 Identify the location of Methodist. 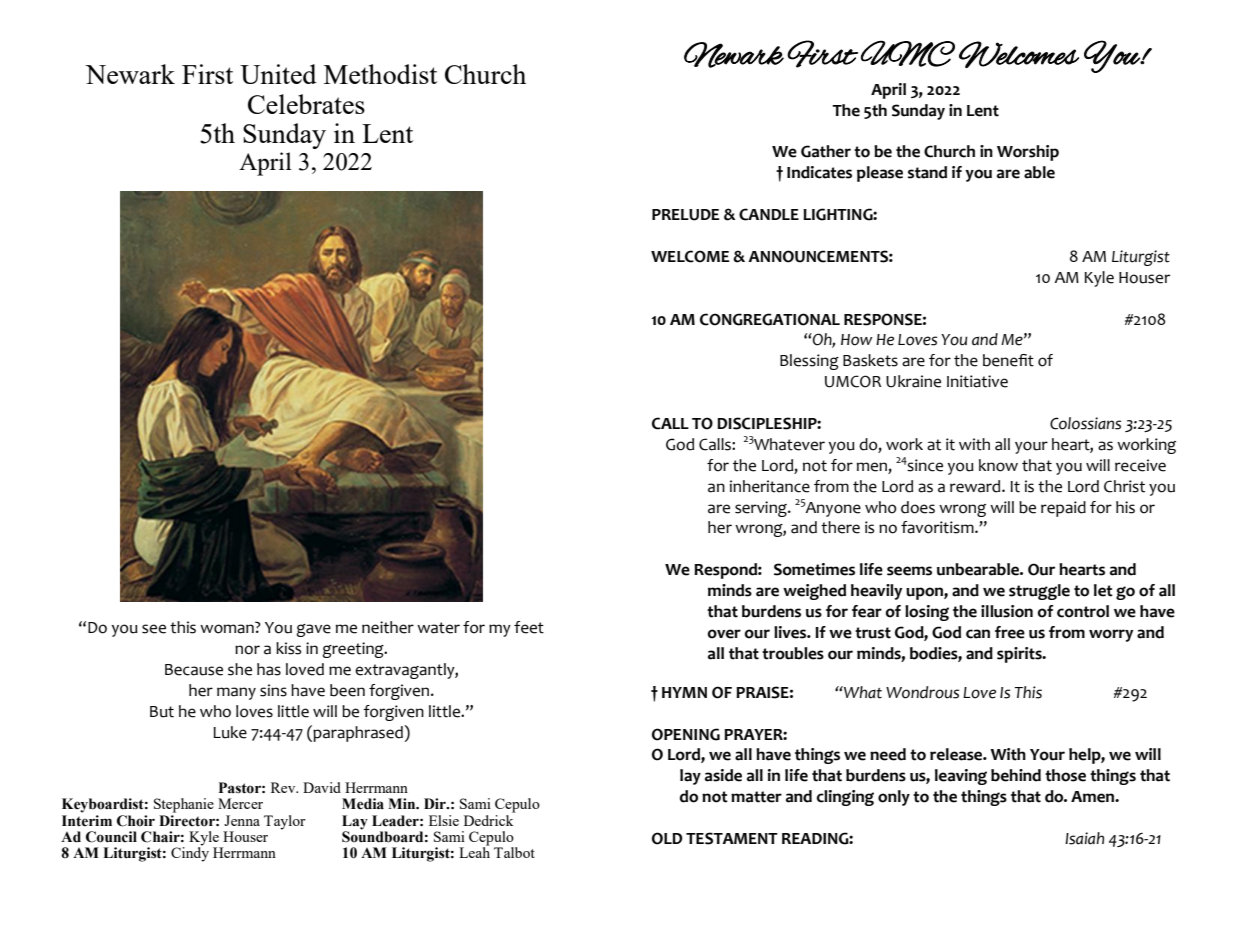
(380, 74).
